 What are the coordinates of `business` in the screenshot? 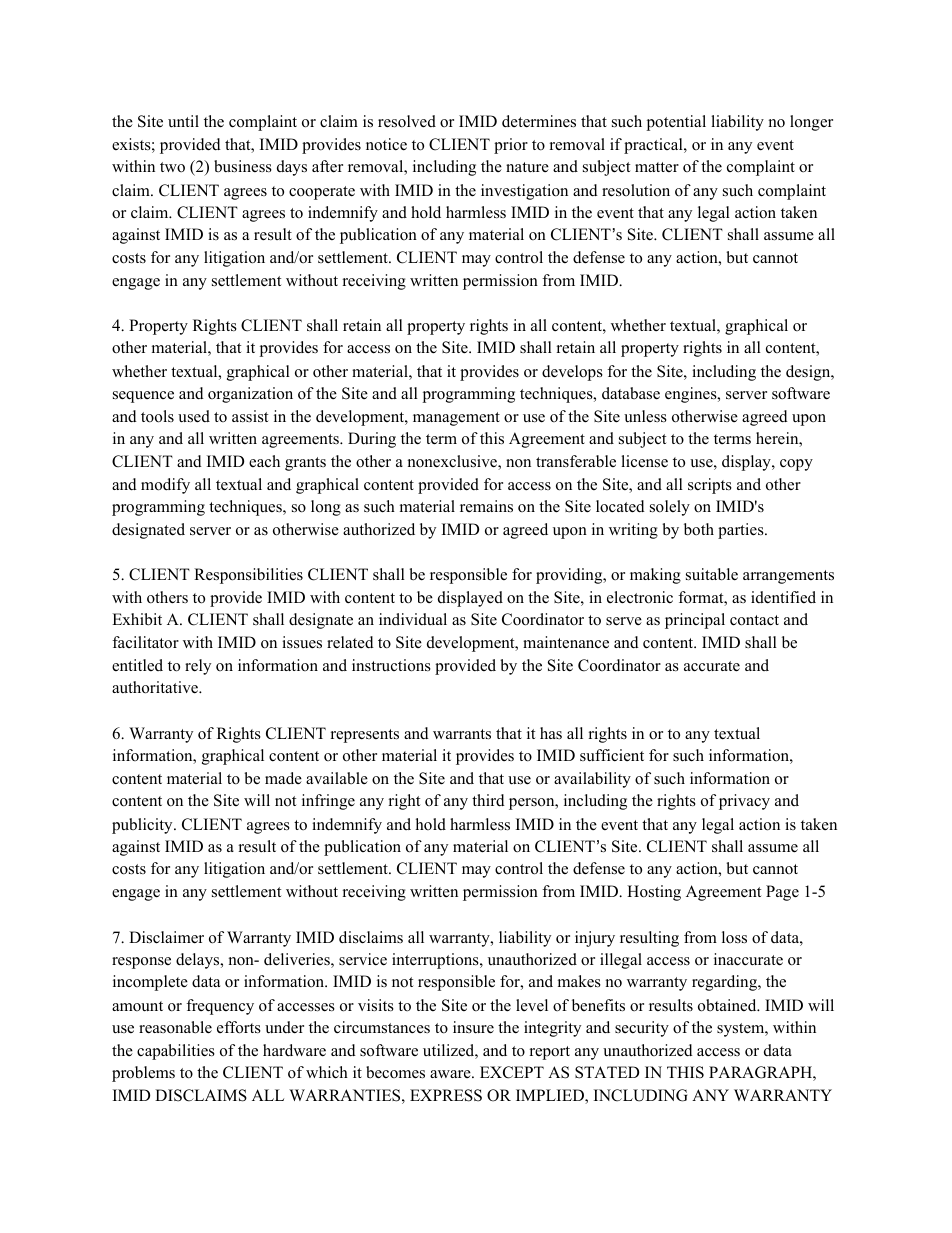 It's located at (243, 166).
